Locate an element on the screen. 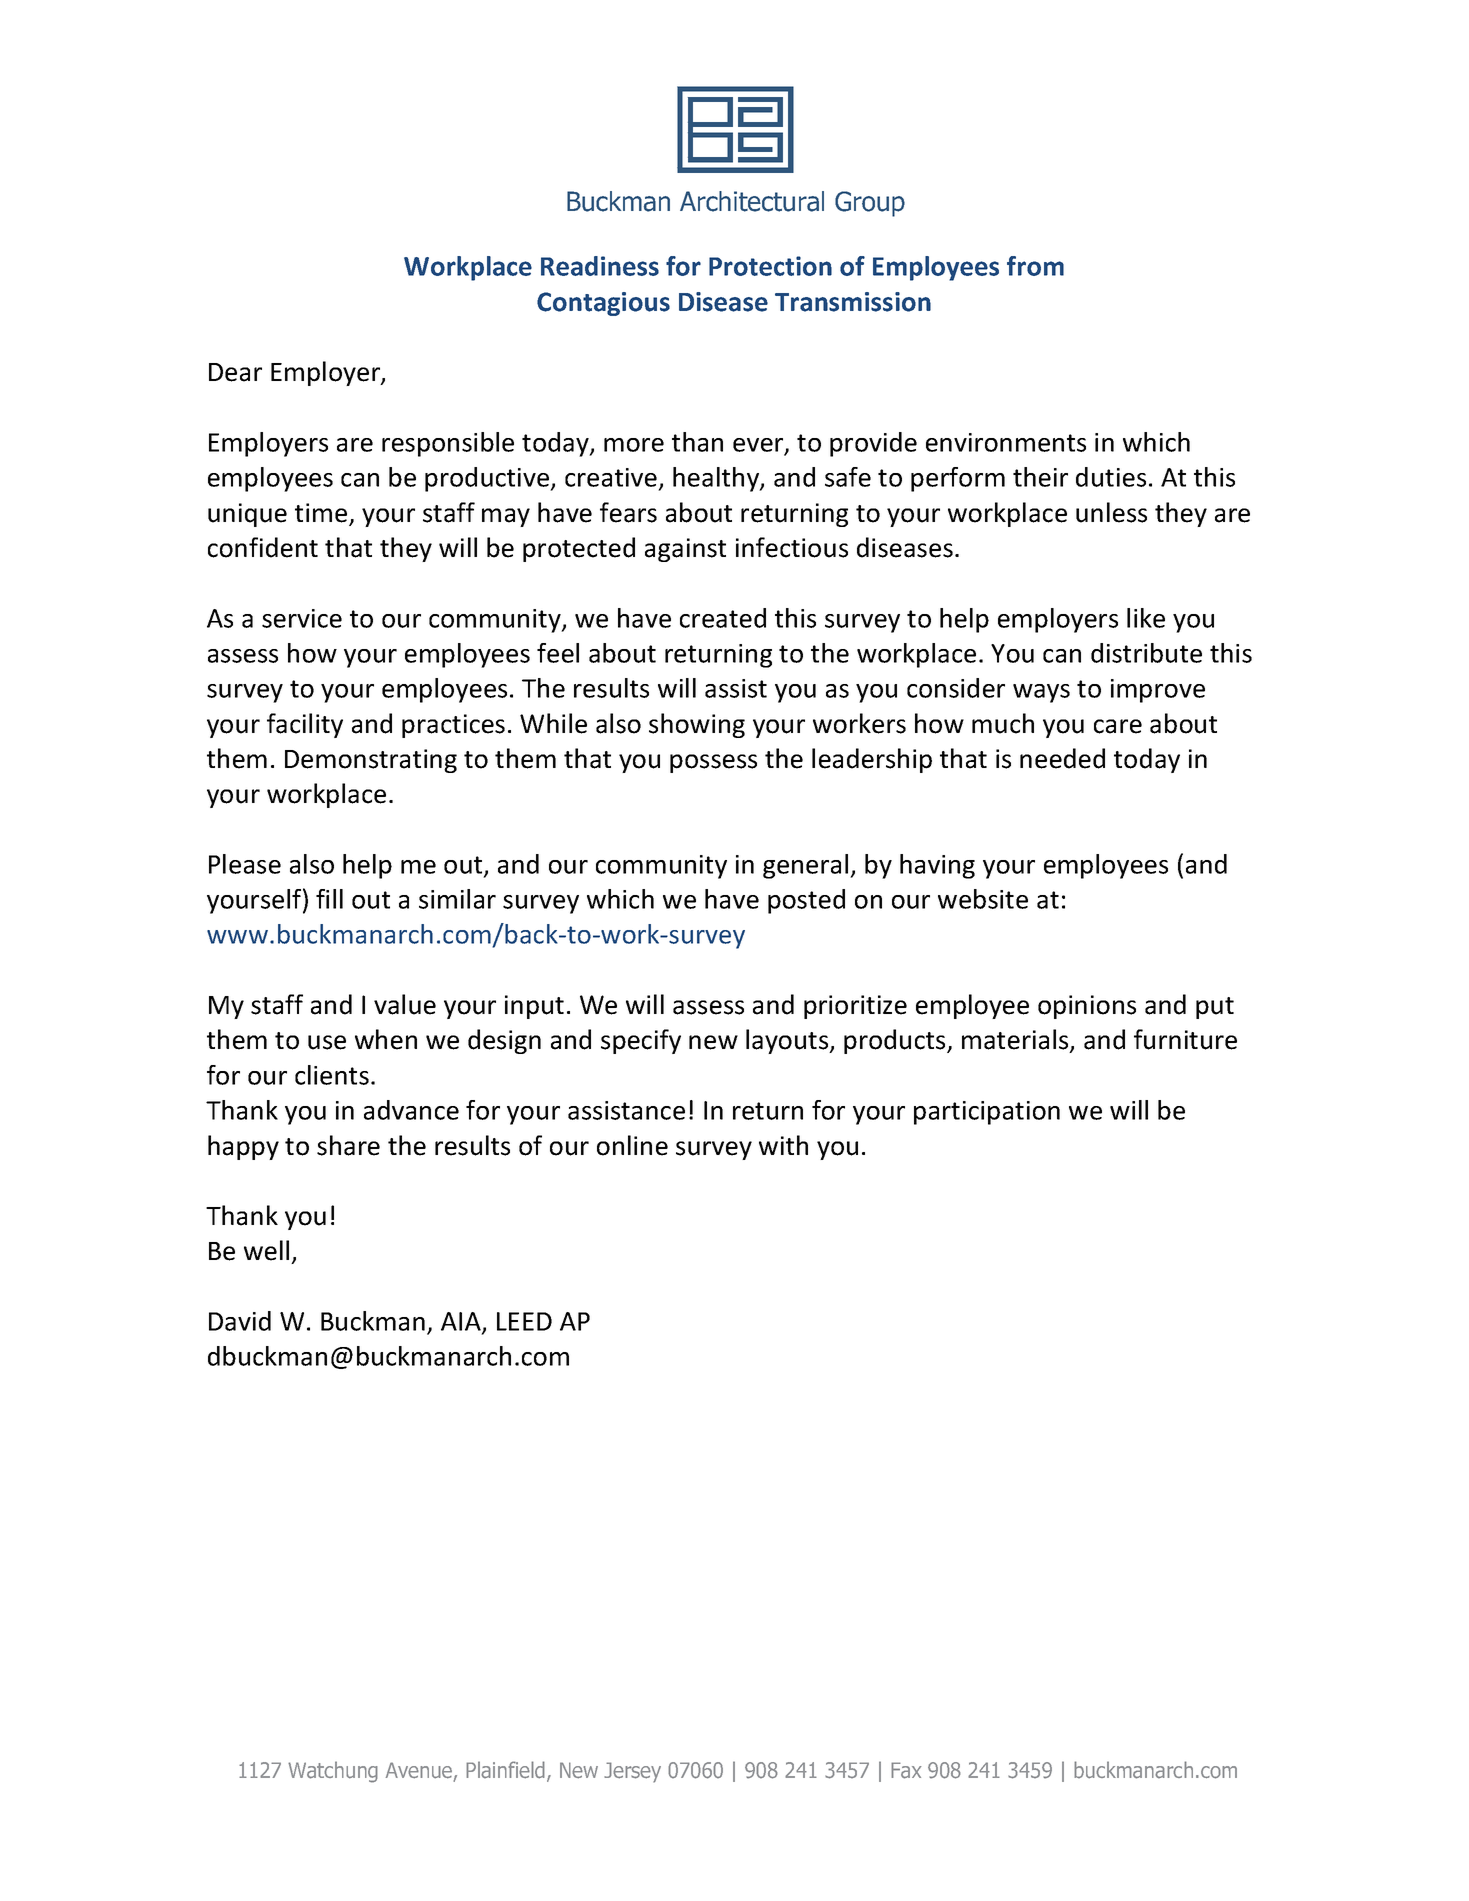  like is located at coordinates (1146, 618).
